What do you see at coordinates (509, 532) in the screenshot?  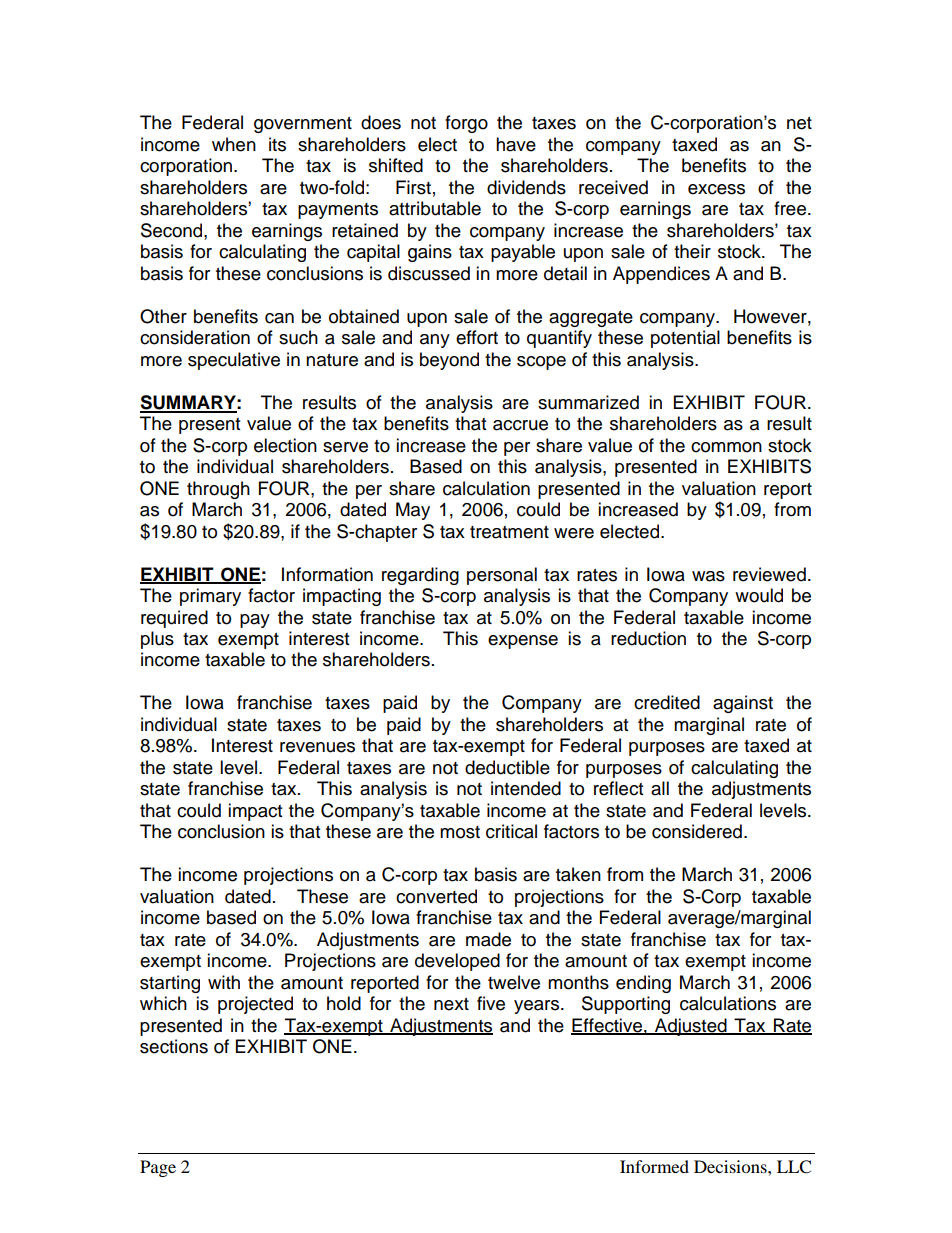 I see `treatment` at bounding box center [509, 532].
